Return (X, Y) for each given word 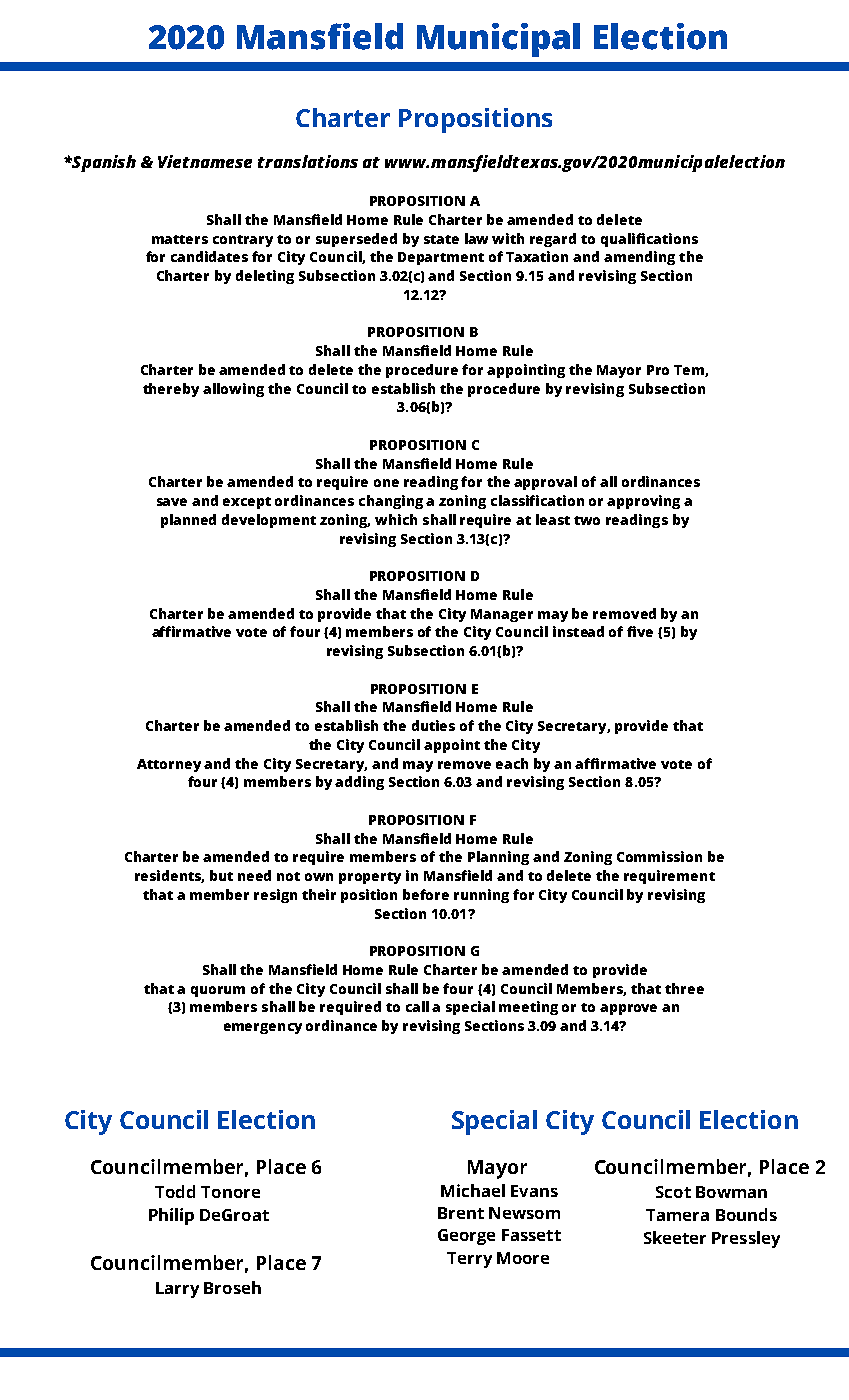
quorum (218, 991)
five (640, 631)
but (221, 875)
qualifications (649, 240)
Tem (690, 371)
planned (188, 521)
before (426, 894)
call (417, 1006)
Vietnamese (205, 161)
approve (628, 1009)
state (441, 239)
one (386, 483)
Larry (177, 1290)
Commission (659, 856)
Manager (502, 615)
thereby (171, 390)
